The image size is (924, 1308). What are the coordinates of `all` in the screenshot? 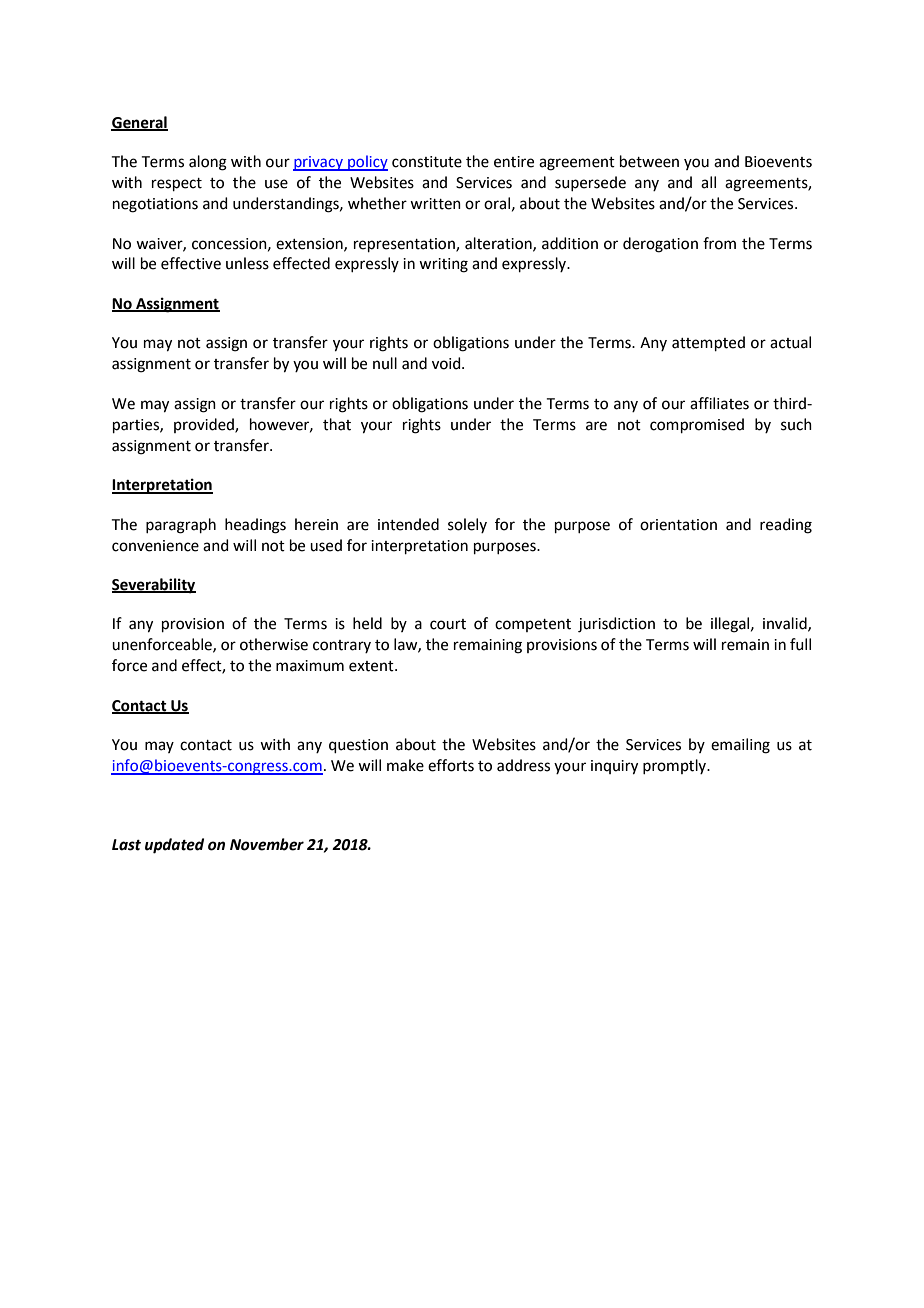 It's located at (708, 182).
